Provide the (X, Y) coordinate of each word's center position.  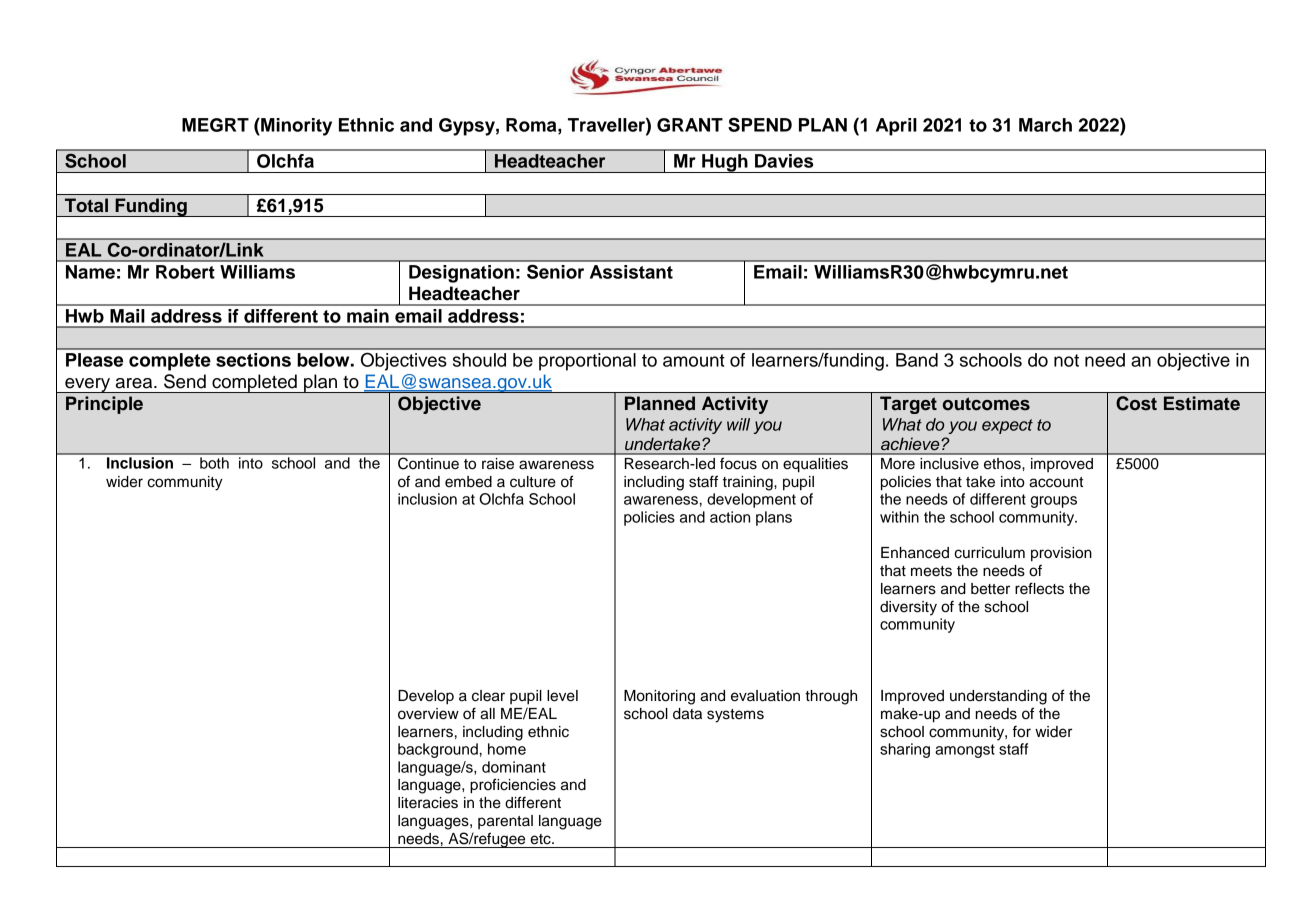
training (749, 483)
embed (468, 482)
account (1056, 482)
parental (505, 822)
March (1045, 125)
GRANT (690, 125)
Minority (295, 127)
